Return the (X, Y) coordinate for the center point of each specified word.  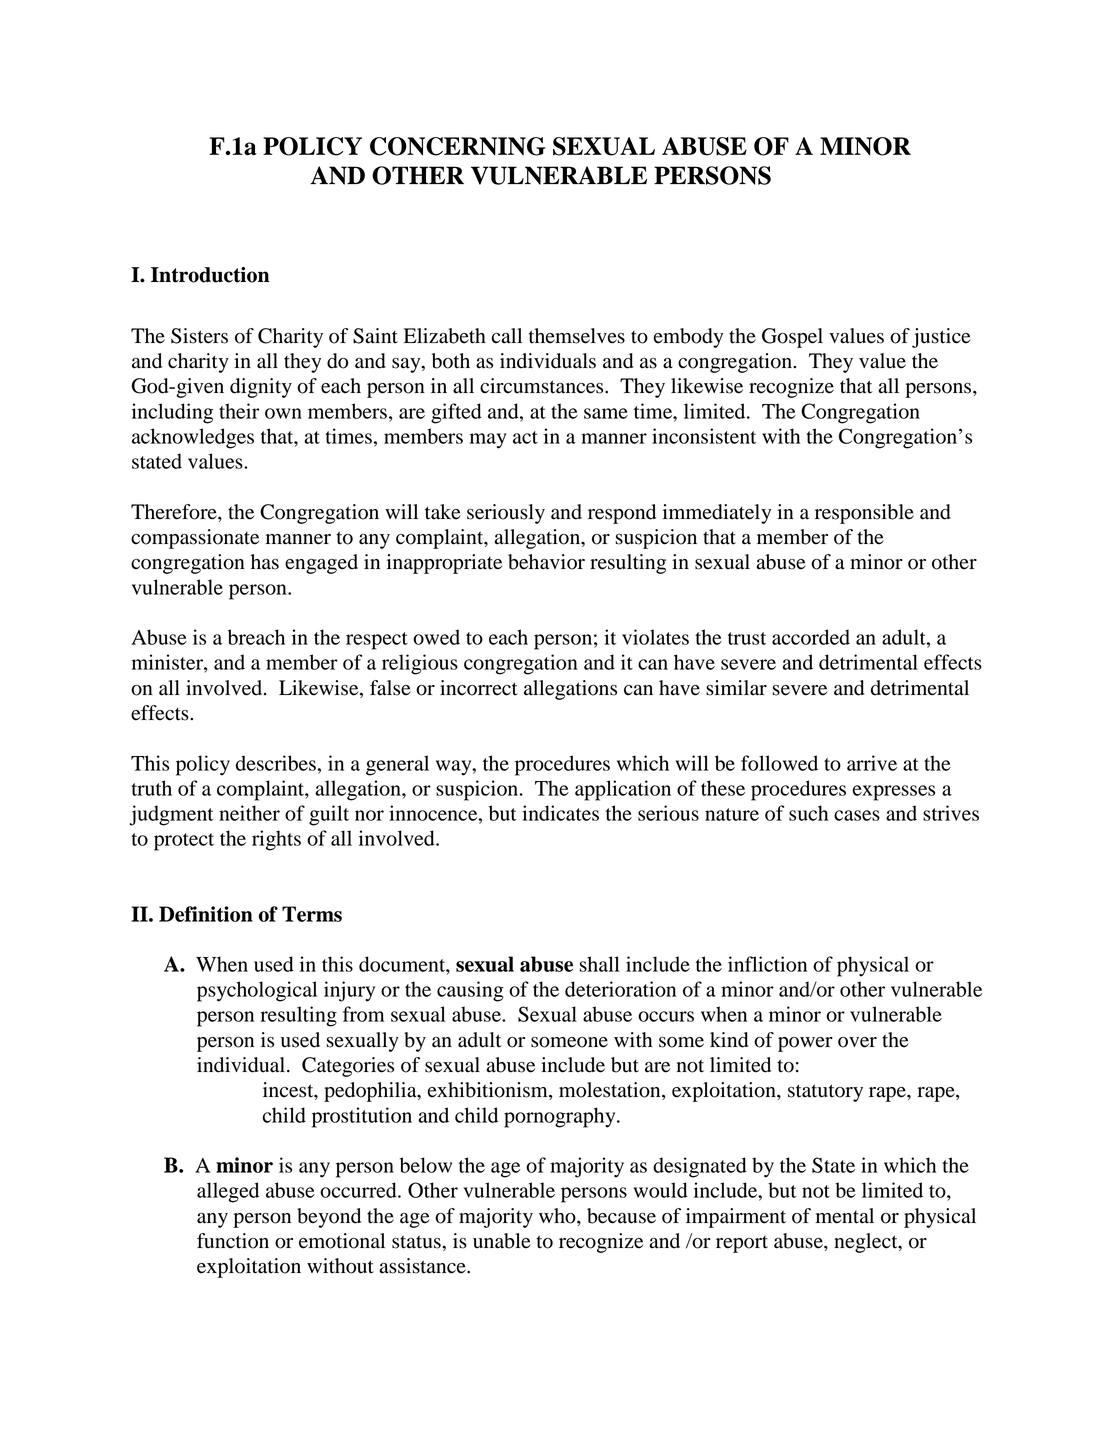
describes (276, 763)
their (239, 411)
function (233, 1241)
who (558, 1216)
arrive (872, 763)
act (525, 437)
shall (600, 964)
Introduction (210, 275)
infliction (767, 964)
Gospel (792, 338)
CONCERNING (458, 146)
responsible (864, 514)
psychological (257, 991)
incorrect (479, 688)
